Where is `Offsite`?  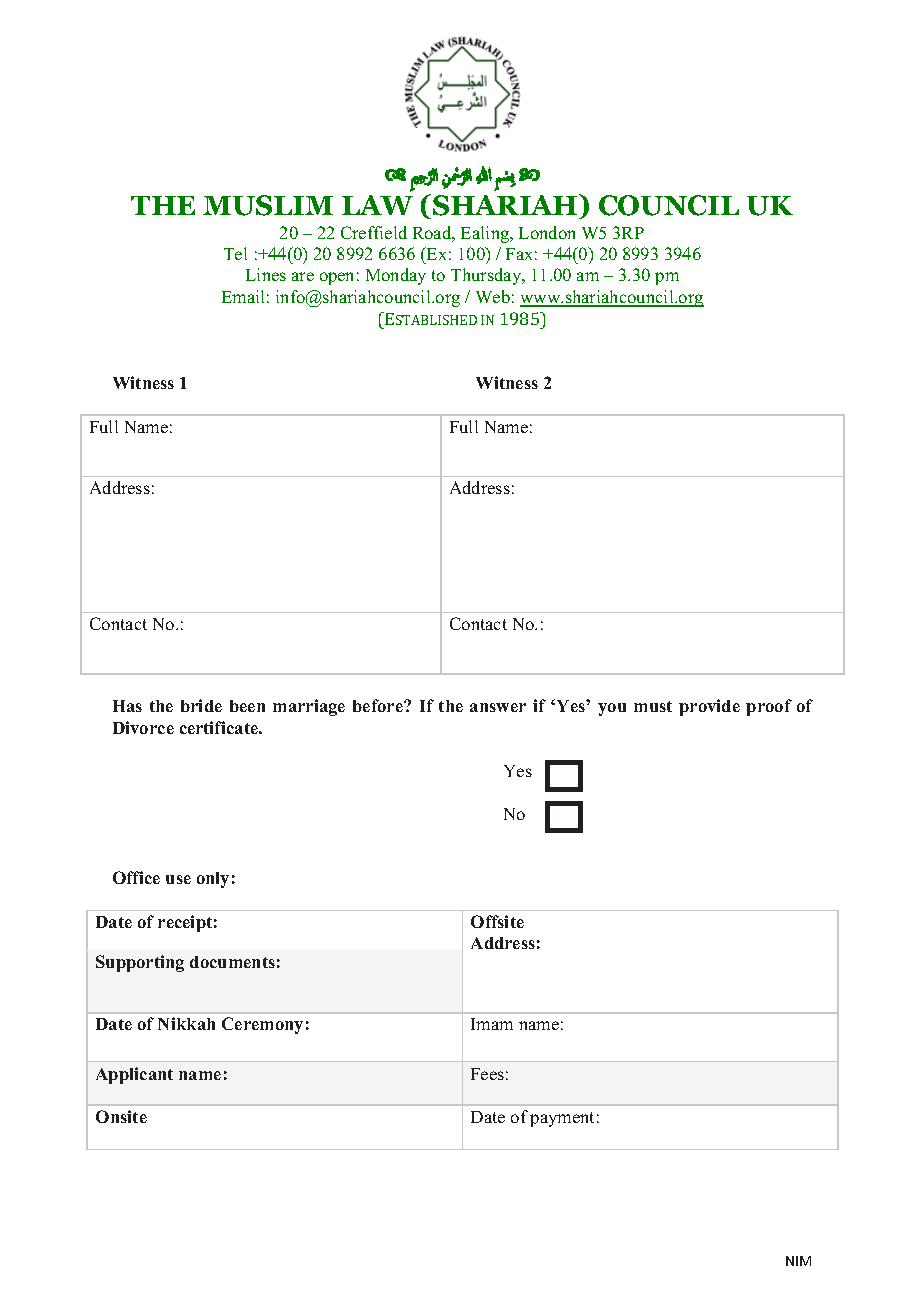 Offsite is located at coordinates (497, 921).
